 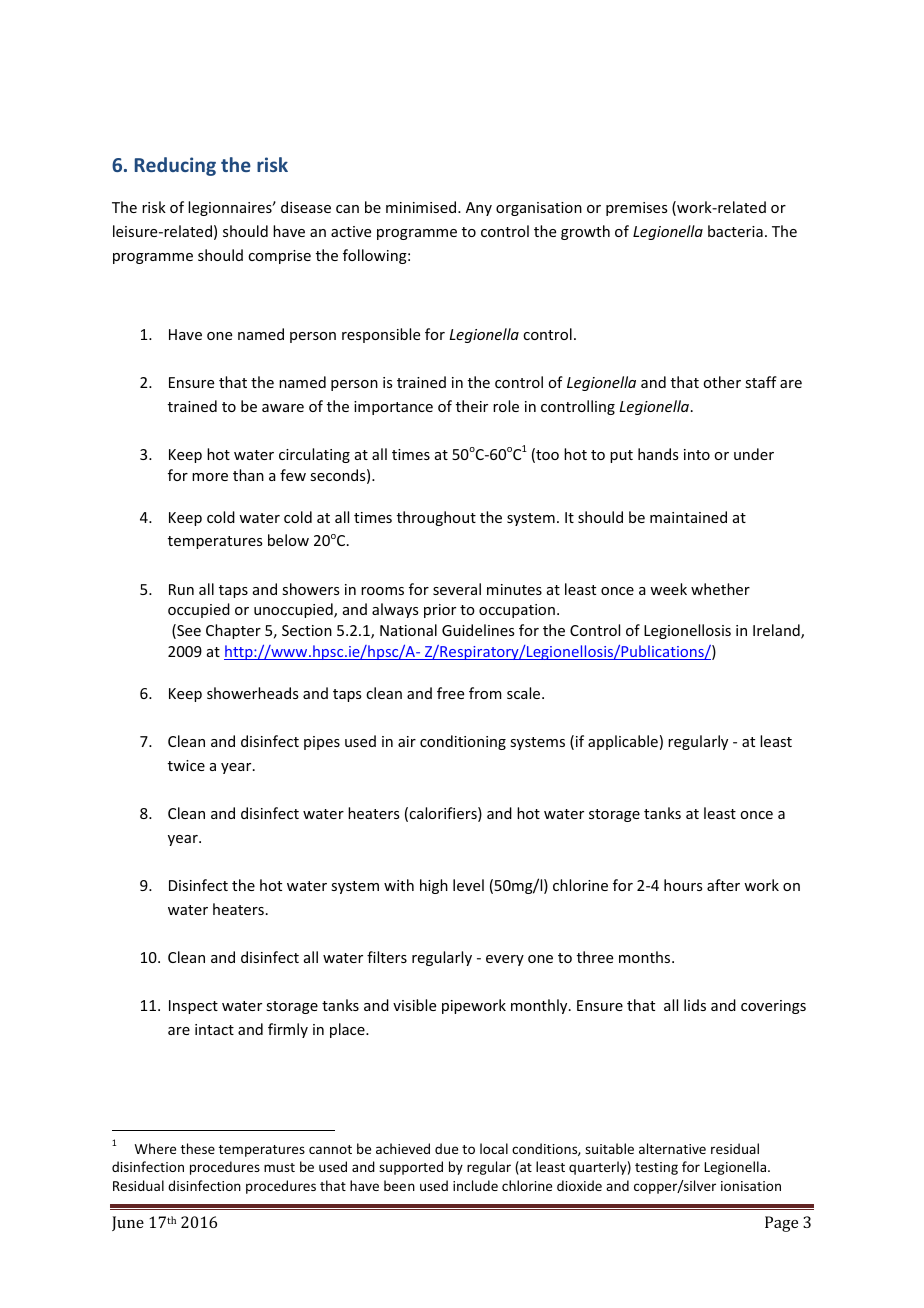 I want to click on these, so click(x=198, y=1148).
